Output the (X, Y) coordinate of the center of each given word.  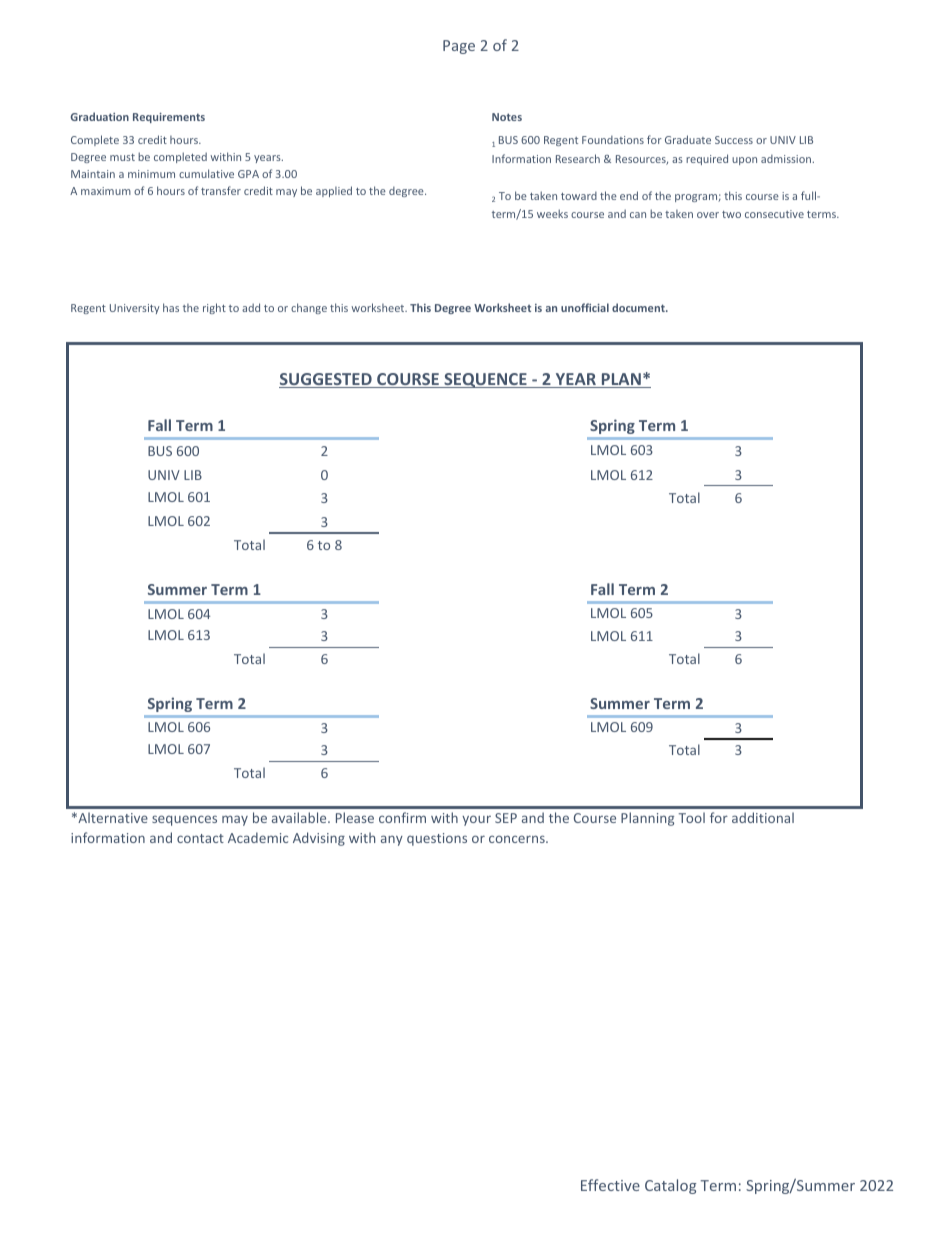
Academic (258, 837)
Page (459, 47)
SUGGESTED (326, 380)
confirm (402, 817)
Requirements (169, 118)
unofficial (585, 307)
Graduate (688, 139)
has (171, 307)
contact (200, 838)
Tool (692, 817)
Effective (610, 1185)
